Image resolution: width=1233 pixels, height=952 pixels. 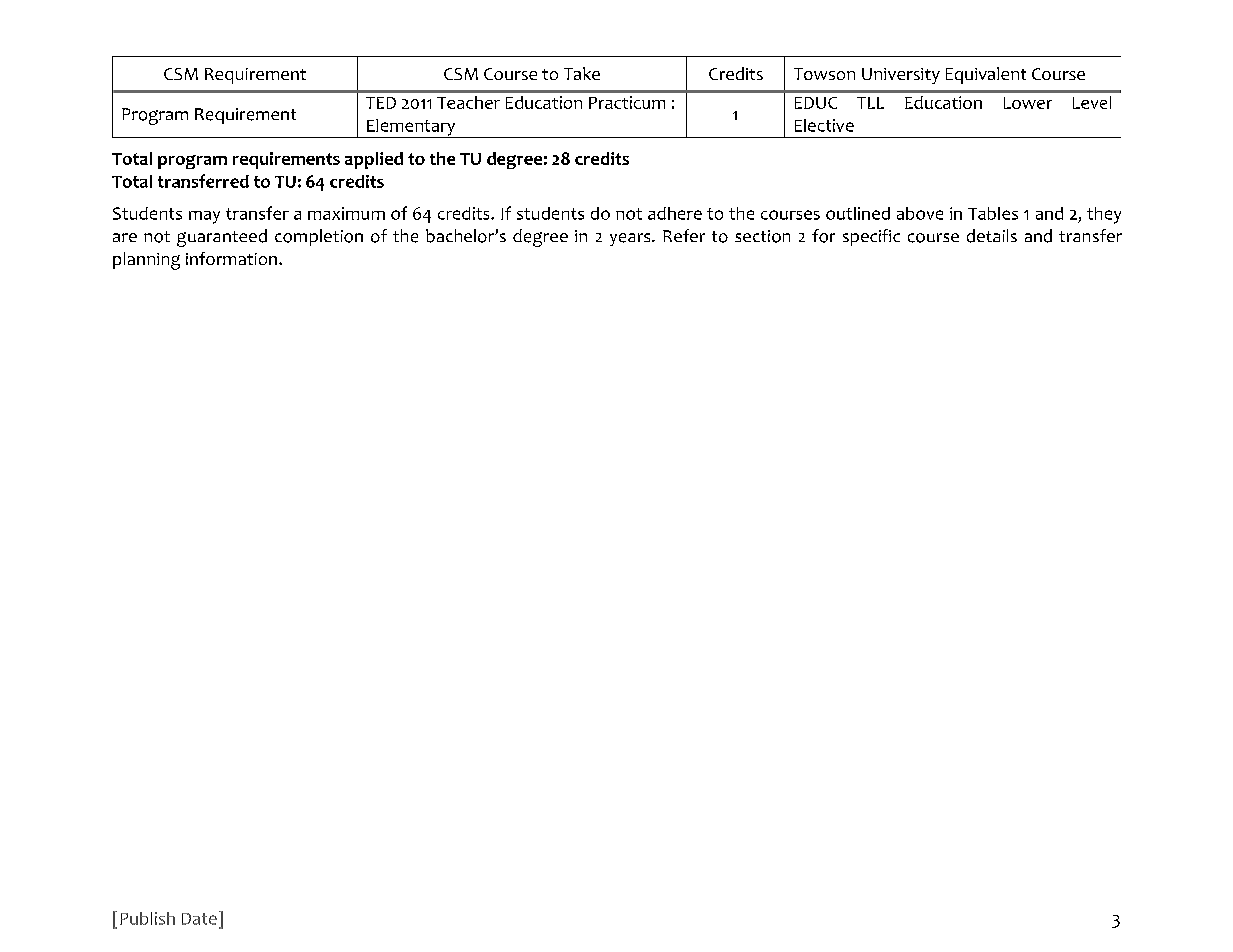 What do you see at coordinates (147, 918) in the page?
I see `Publish` at bounding box center [147, 918].
